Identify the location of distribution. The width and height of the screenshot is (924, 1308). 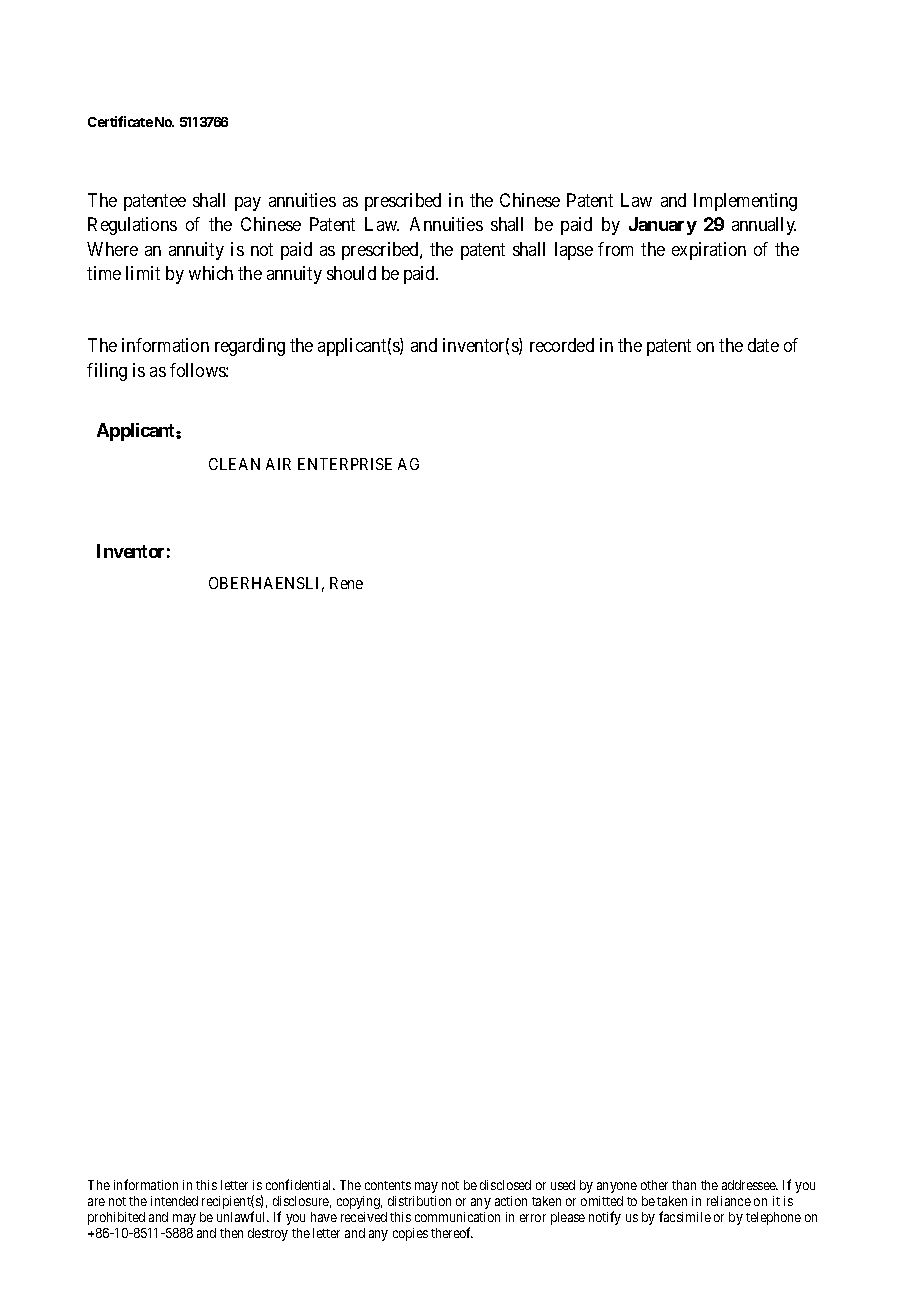
(419, 1201).
